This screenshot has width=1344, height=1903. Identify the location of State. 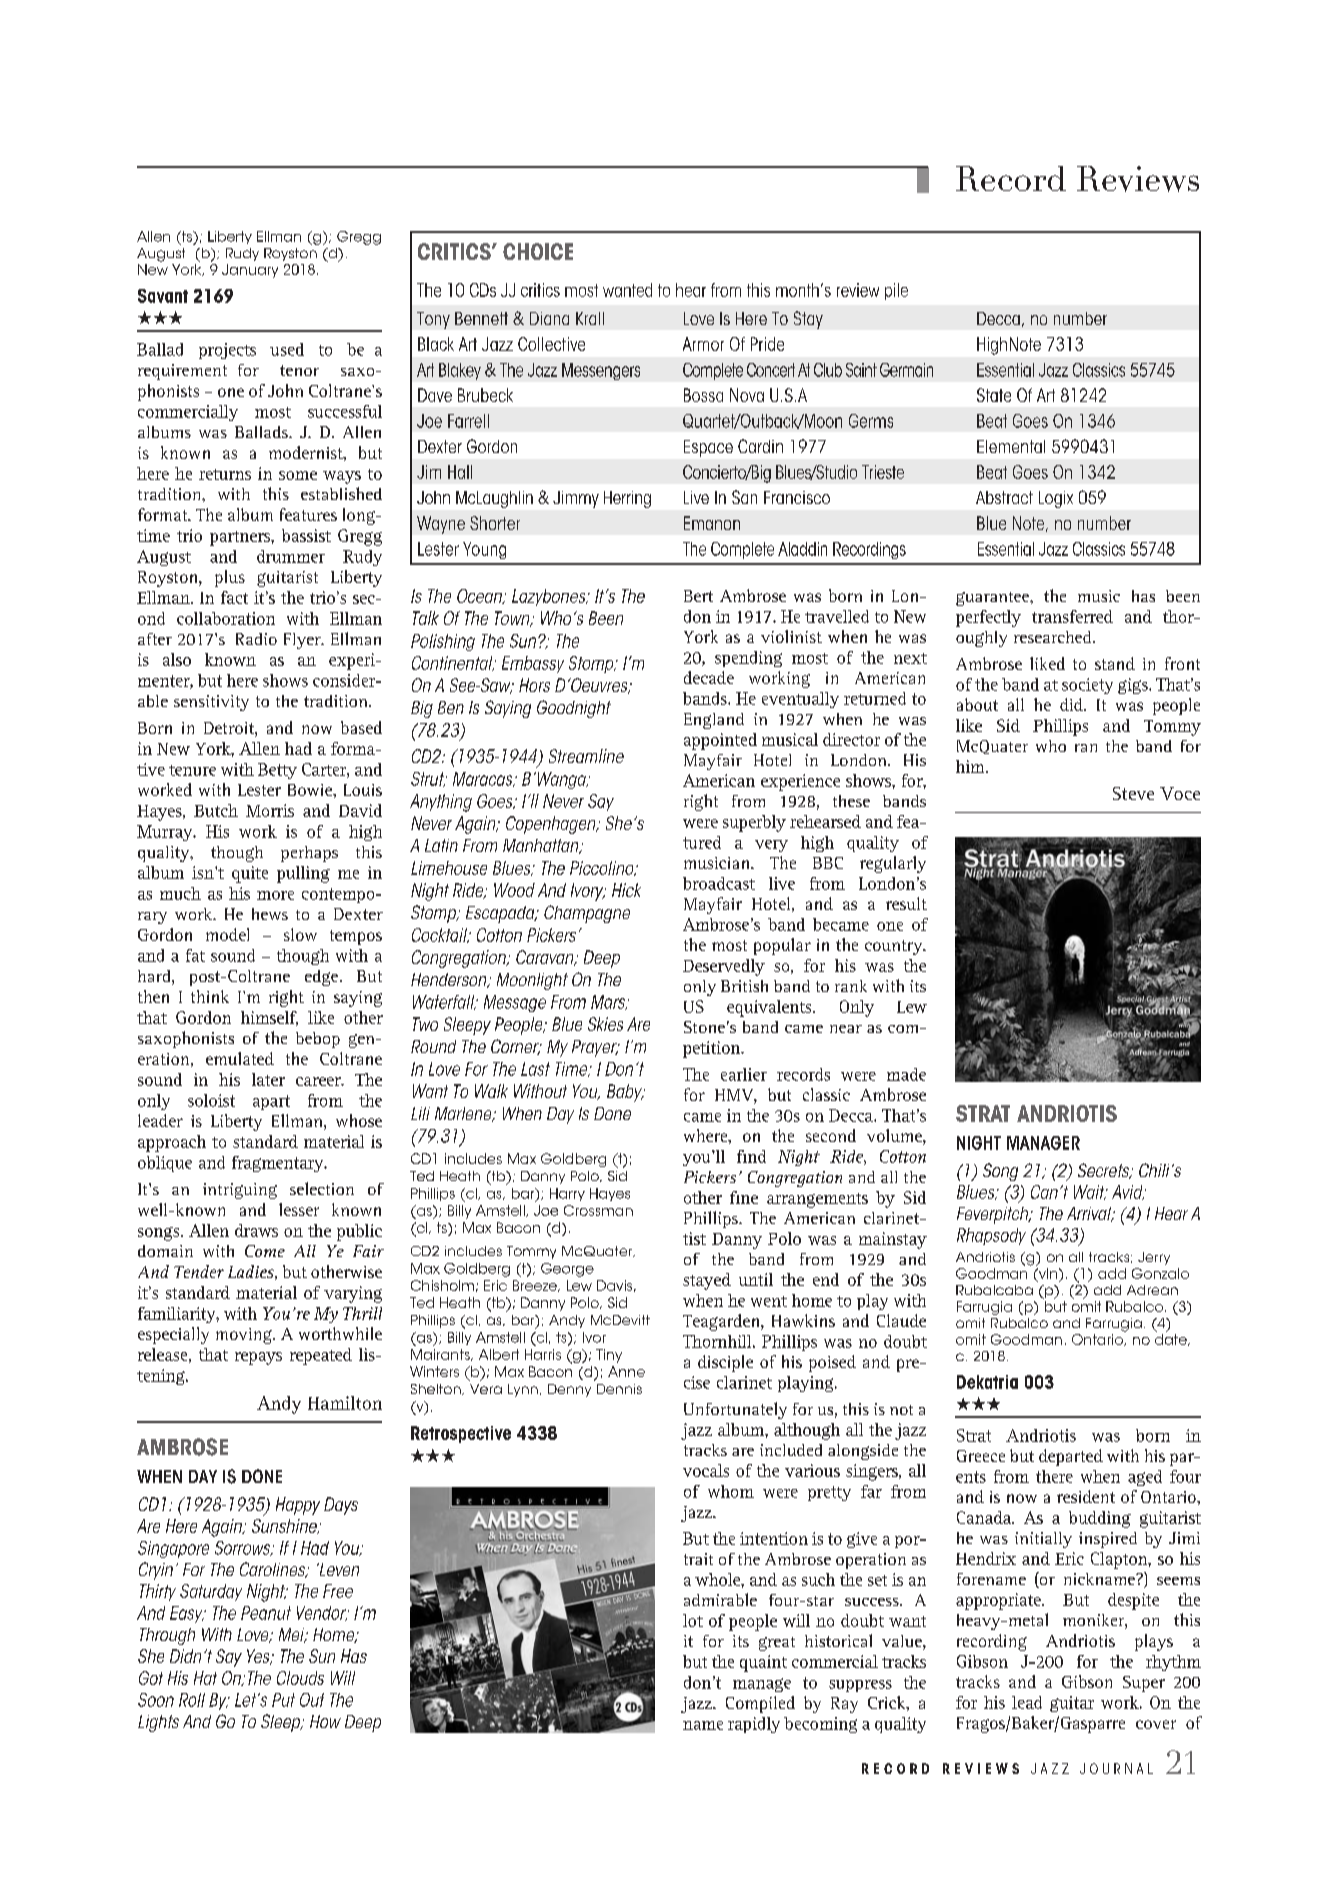
(994, 395).
